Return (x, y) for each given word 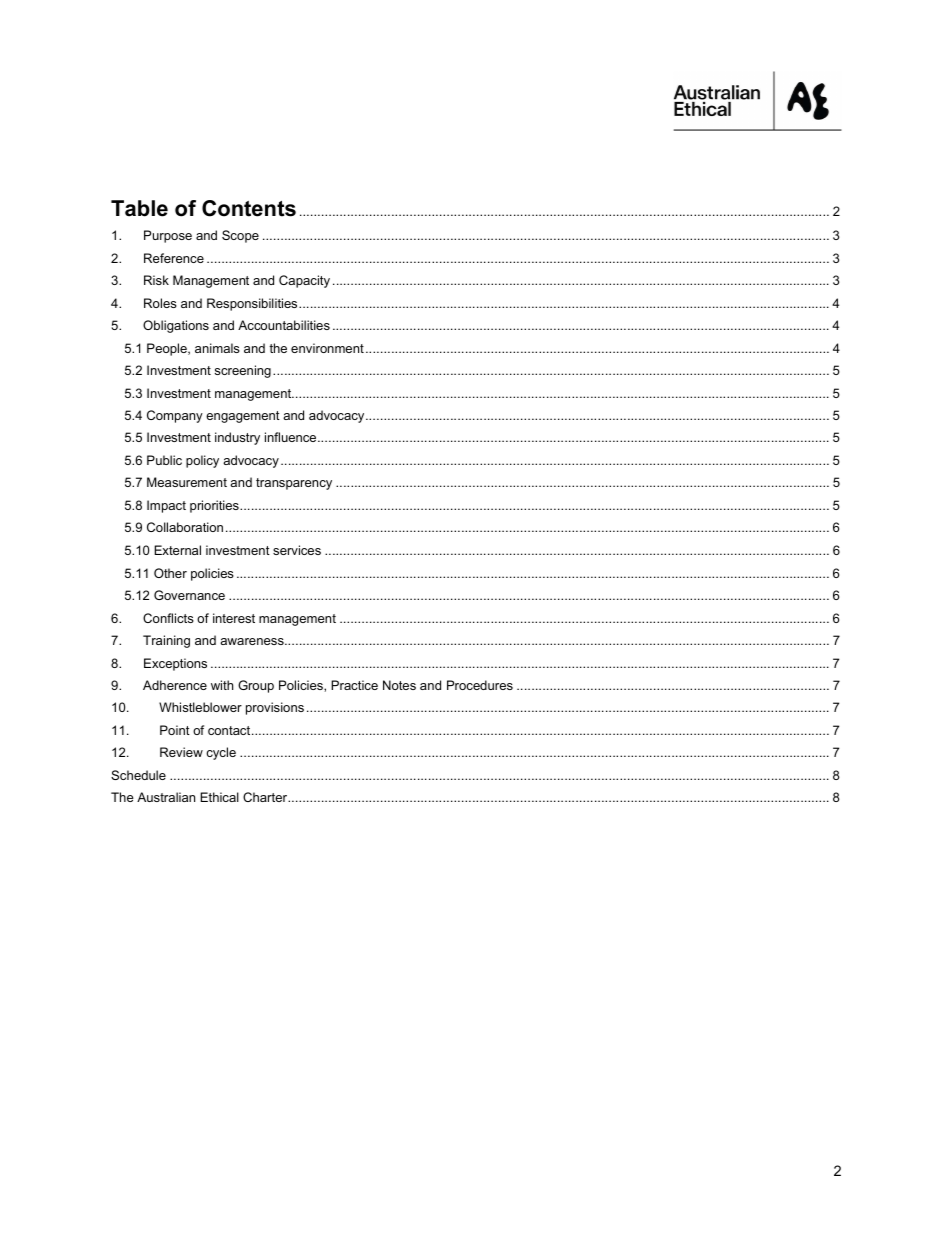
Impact (166, 506)
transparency (294, 484)
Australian (166, 797)
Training (166, 641)
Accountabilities (284, 325)
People (168, 349)
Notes (399, 685)
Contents (249, 208)
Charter (266, 797)
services (297, 550)
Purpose (168, 236)
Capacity (304, 281)
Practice (354, 685)
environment (327, 348)
